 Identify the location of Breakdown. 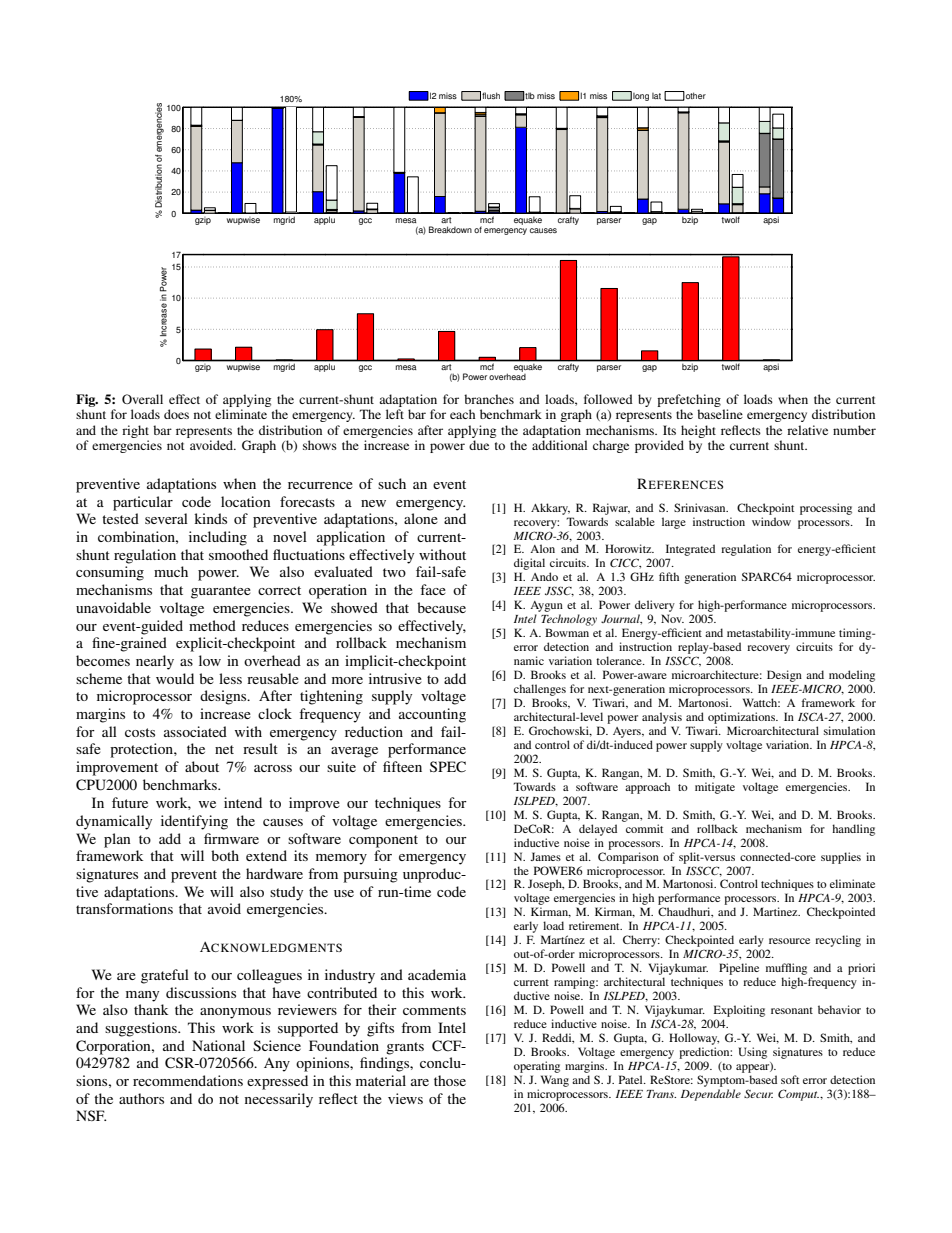
(450, 229).
